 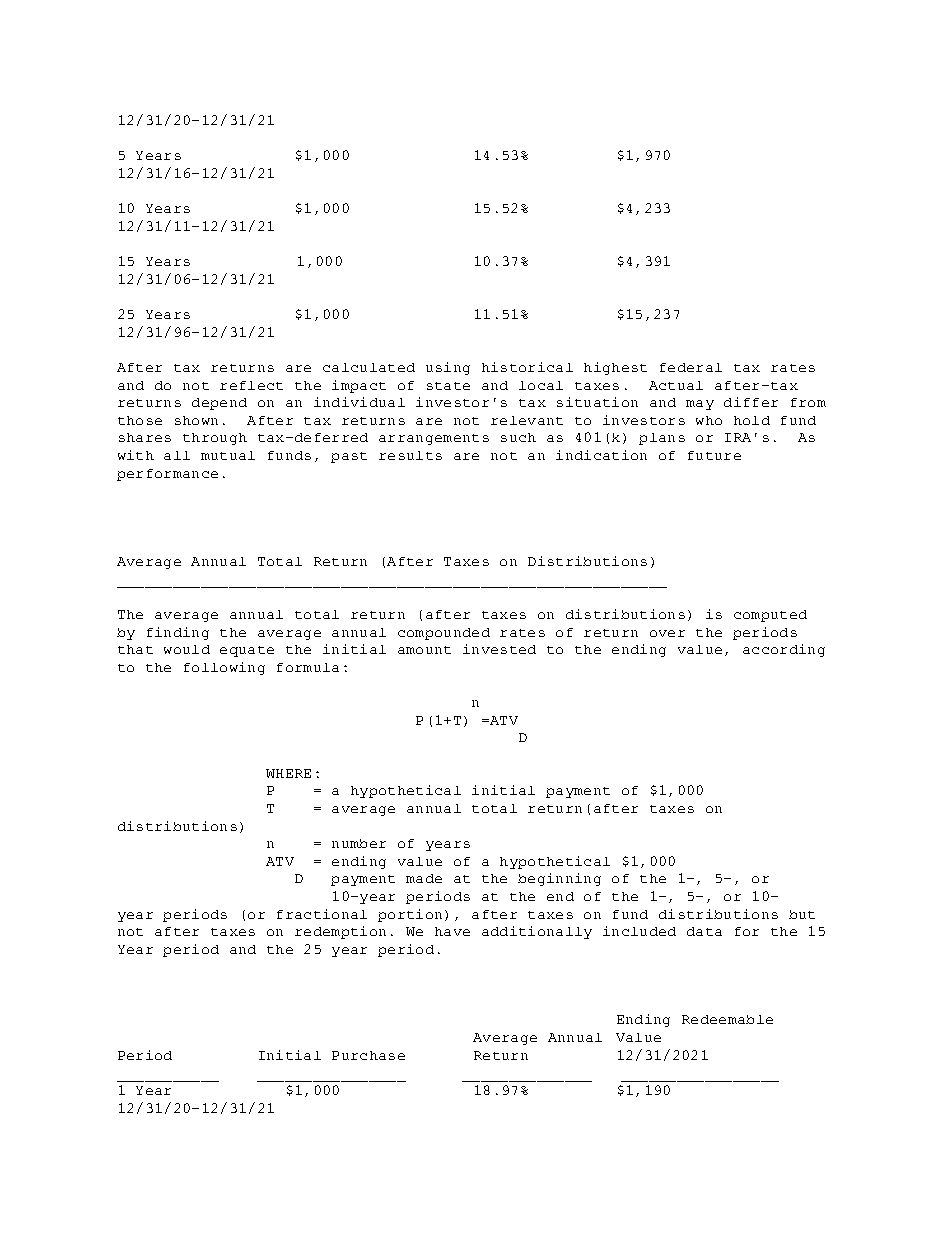 What do you see at coordinates (559, 879) in the screenshot?
I see `beginning` at bounding box center [559, 879].
